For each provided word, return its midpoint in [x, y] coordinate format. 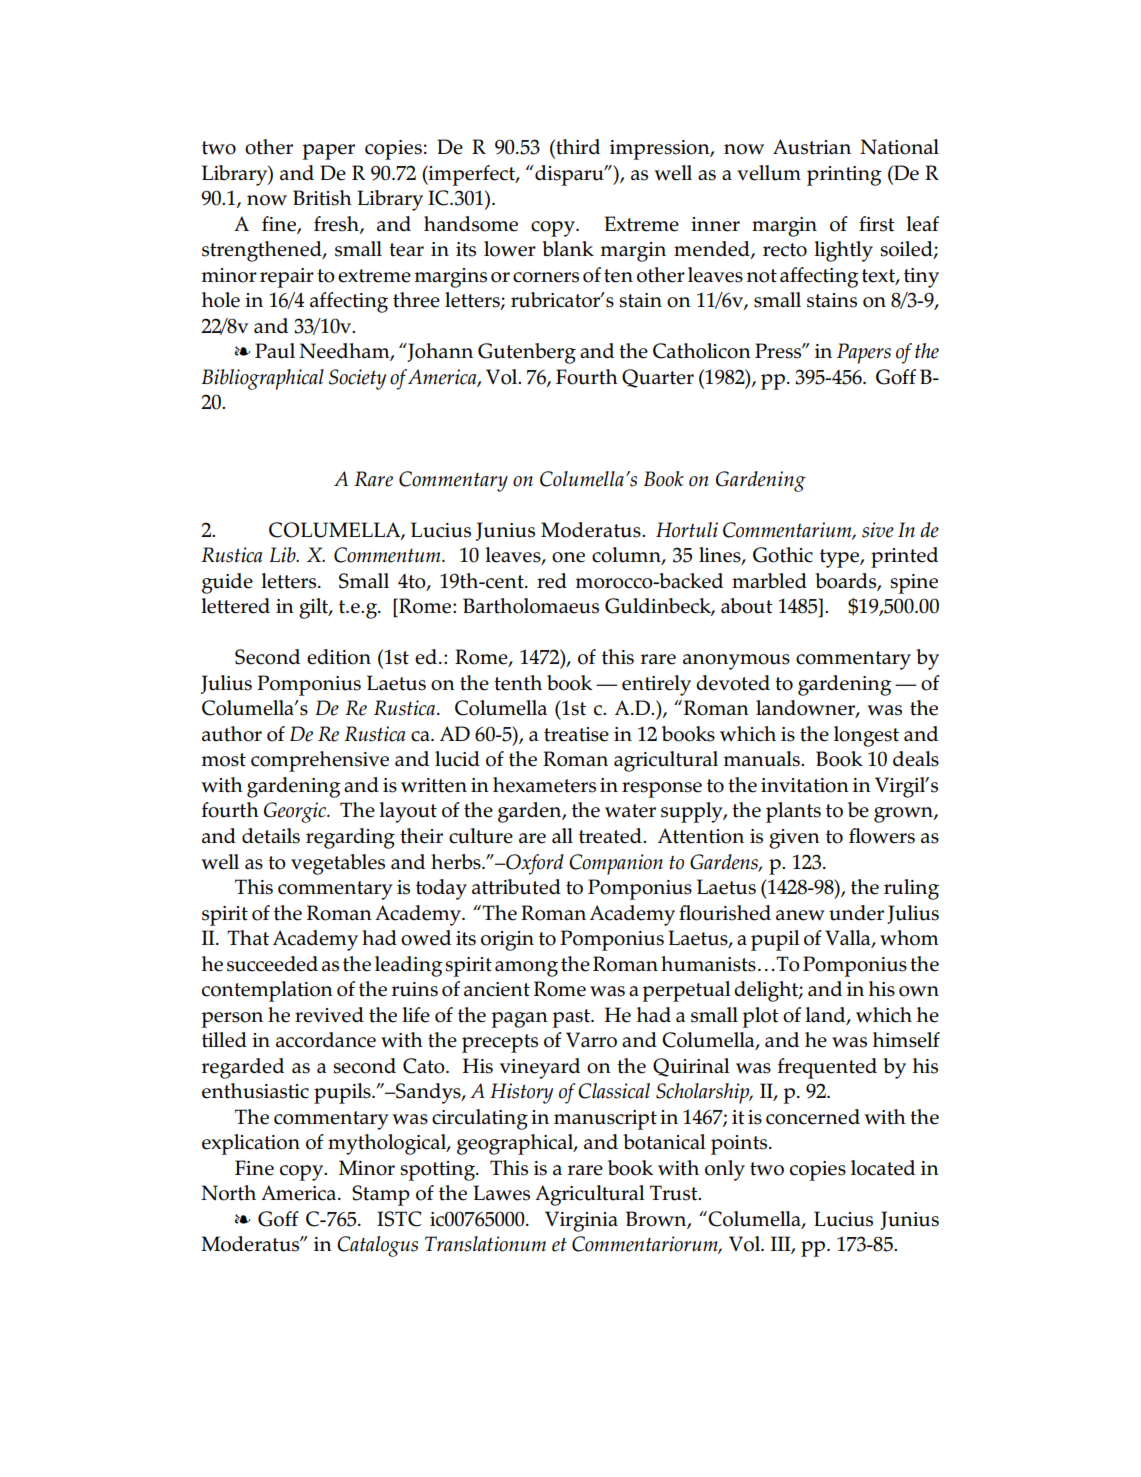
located [883, 1168]
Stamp [381, 1195]
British [322, 198]
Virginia [581, 1221]
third [577, 147]
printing [844, 176]
